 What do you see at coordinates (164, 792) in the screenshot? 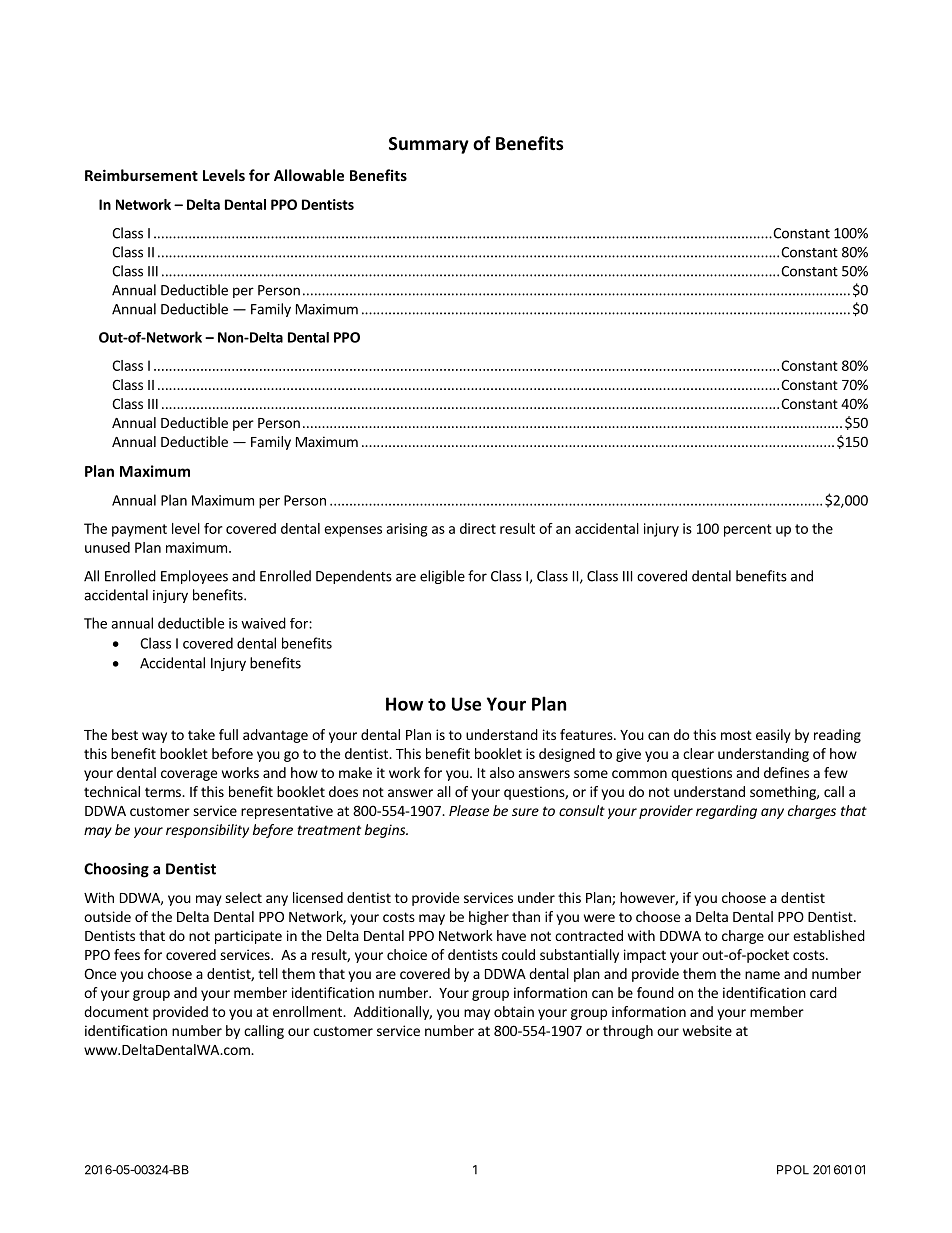
I see `terms` at bounding box center [164, 792].
